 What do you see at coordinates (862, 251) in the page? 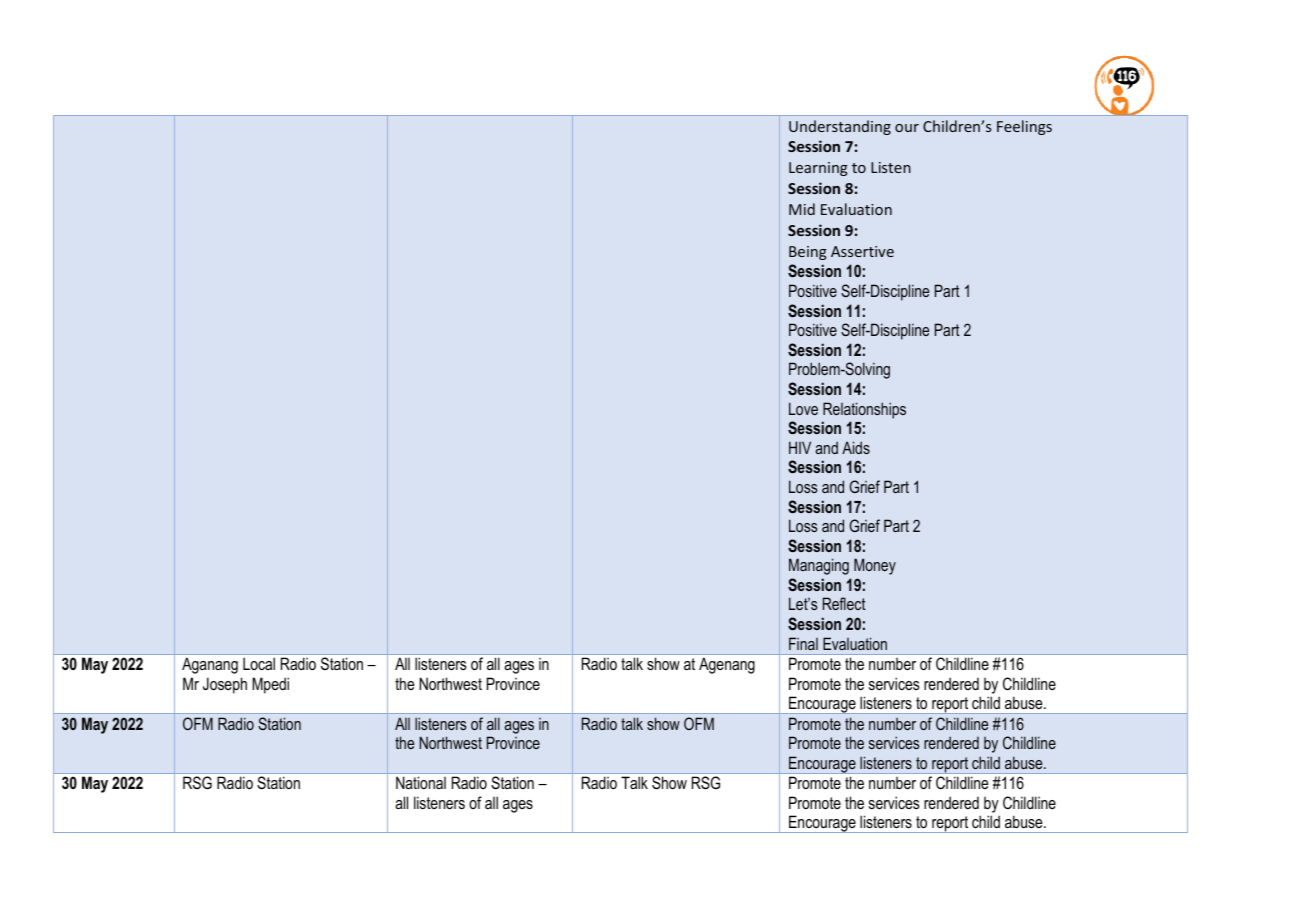
I see `Assertive` at bounding box center [862, 251].
